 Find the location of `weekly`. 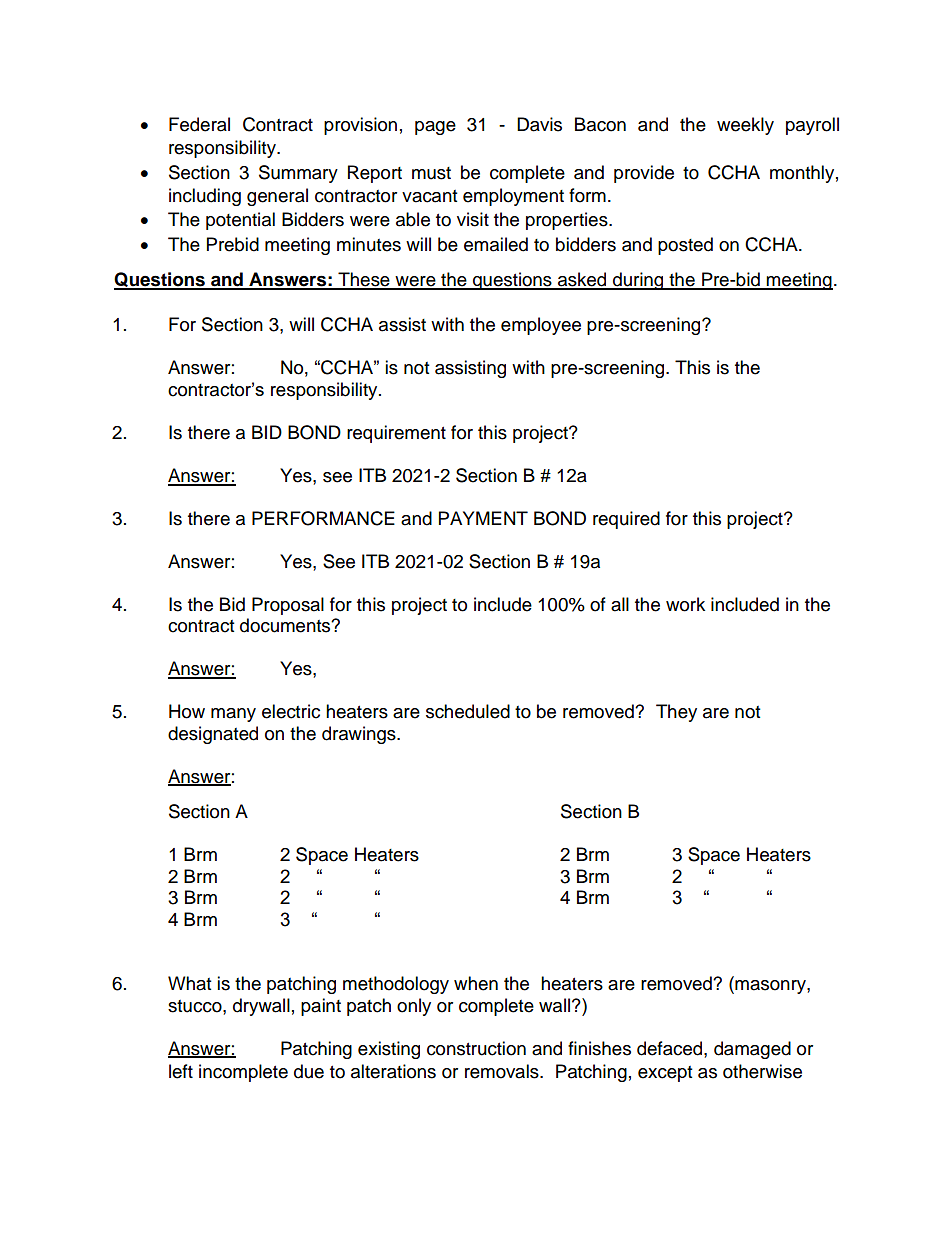

weekly is located at coordinates (745, 126).
